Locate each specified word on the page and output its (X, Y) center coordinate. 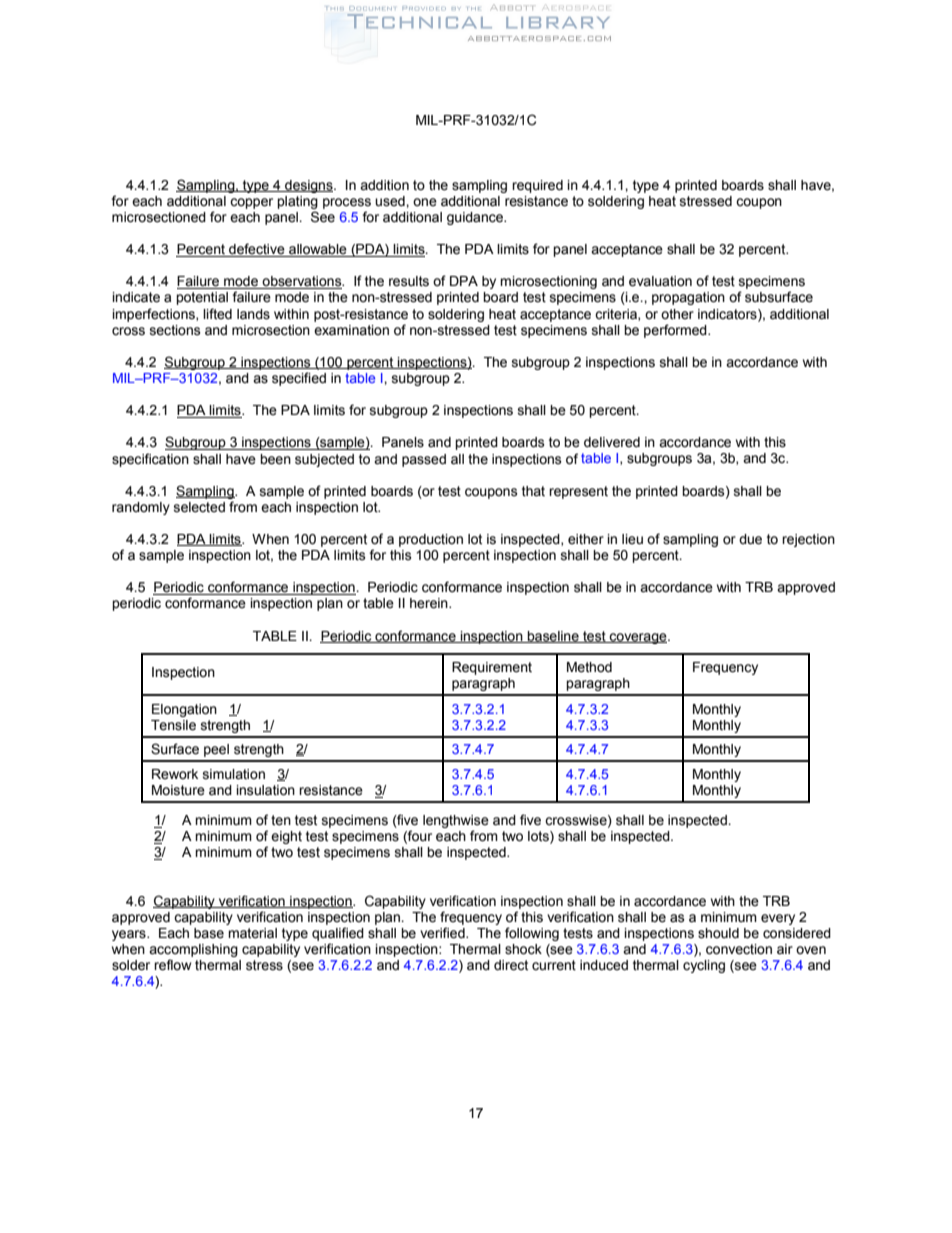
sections (175, 330)
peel (216, 750)
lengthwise (456, 823)
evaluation (660, 281)
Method (589, 667)
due (750, 539)
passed (424, 460)
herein (430, 603)
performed (676, 331)
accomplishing (193, 950)
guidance (476, 218)
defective (257, 250)
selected (199, 507)
